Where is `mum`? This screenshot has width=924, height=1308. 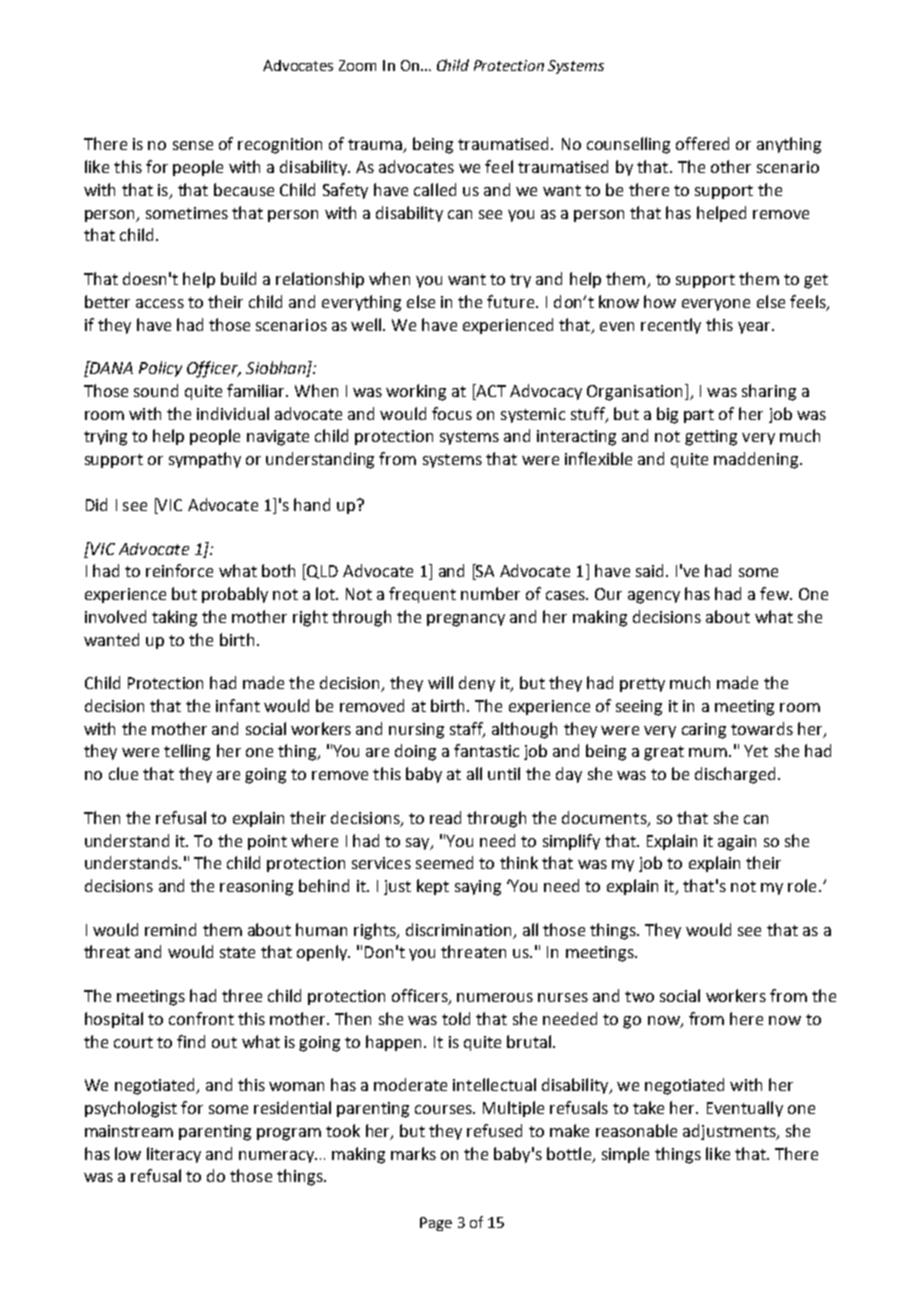
mum is located at coordinates (708, 752).
